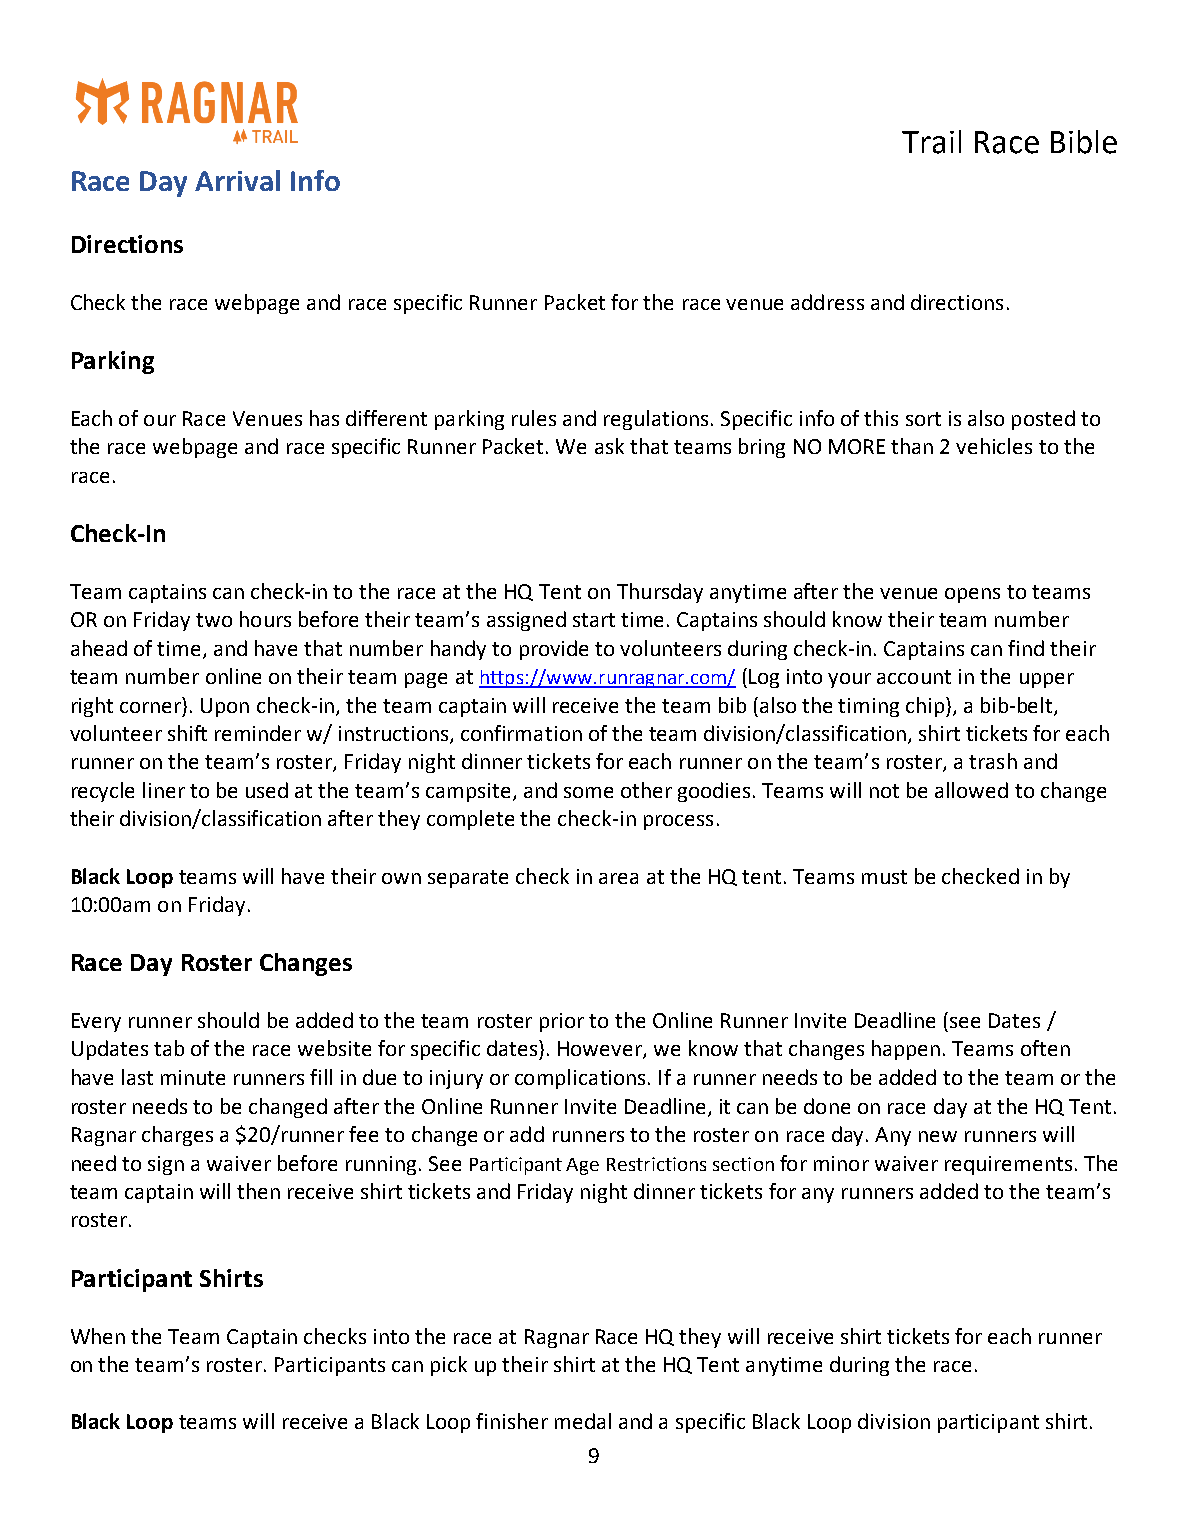 This screenshot has width=1189, height=1539. What do you see at coordinates (972, 595) in the screenshot?
I see `opens` at bounding box center [972, 595].
